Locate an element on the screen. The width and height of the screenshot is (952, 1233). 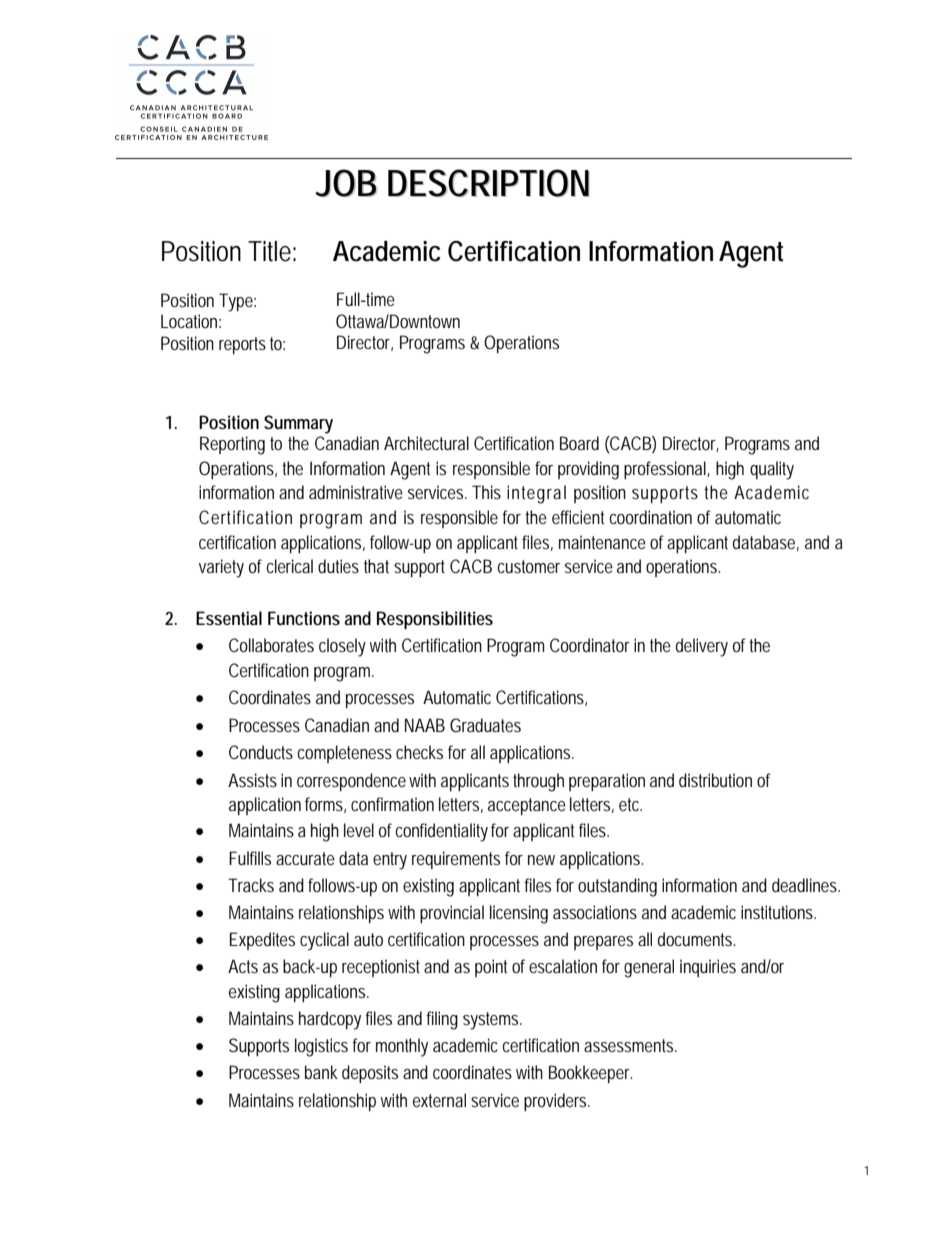
quality is located at coordinates (772, 470).
